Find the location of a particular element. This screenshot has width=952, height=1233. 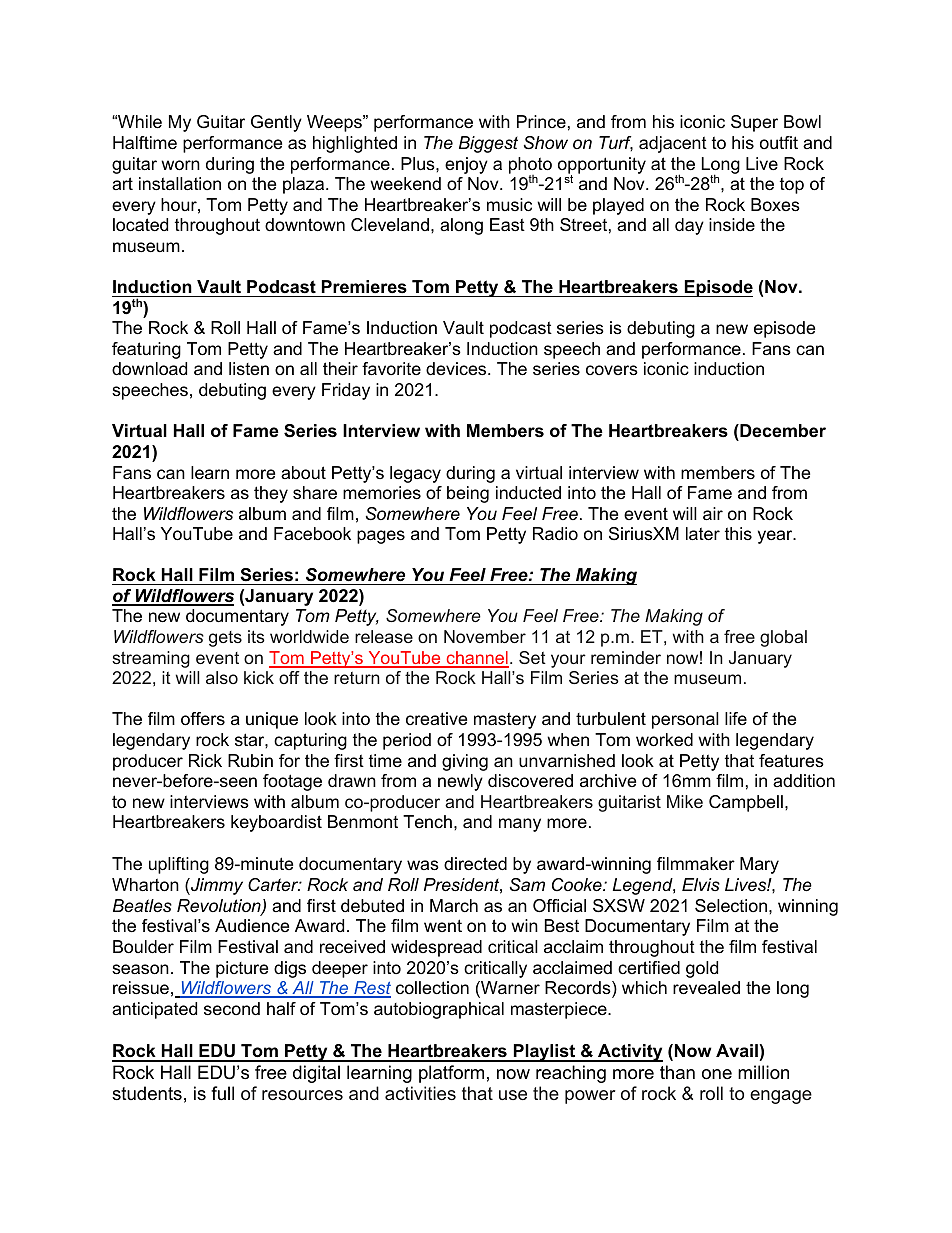

life is located at coordinates (736, 718).
